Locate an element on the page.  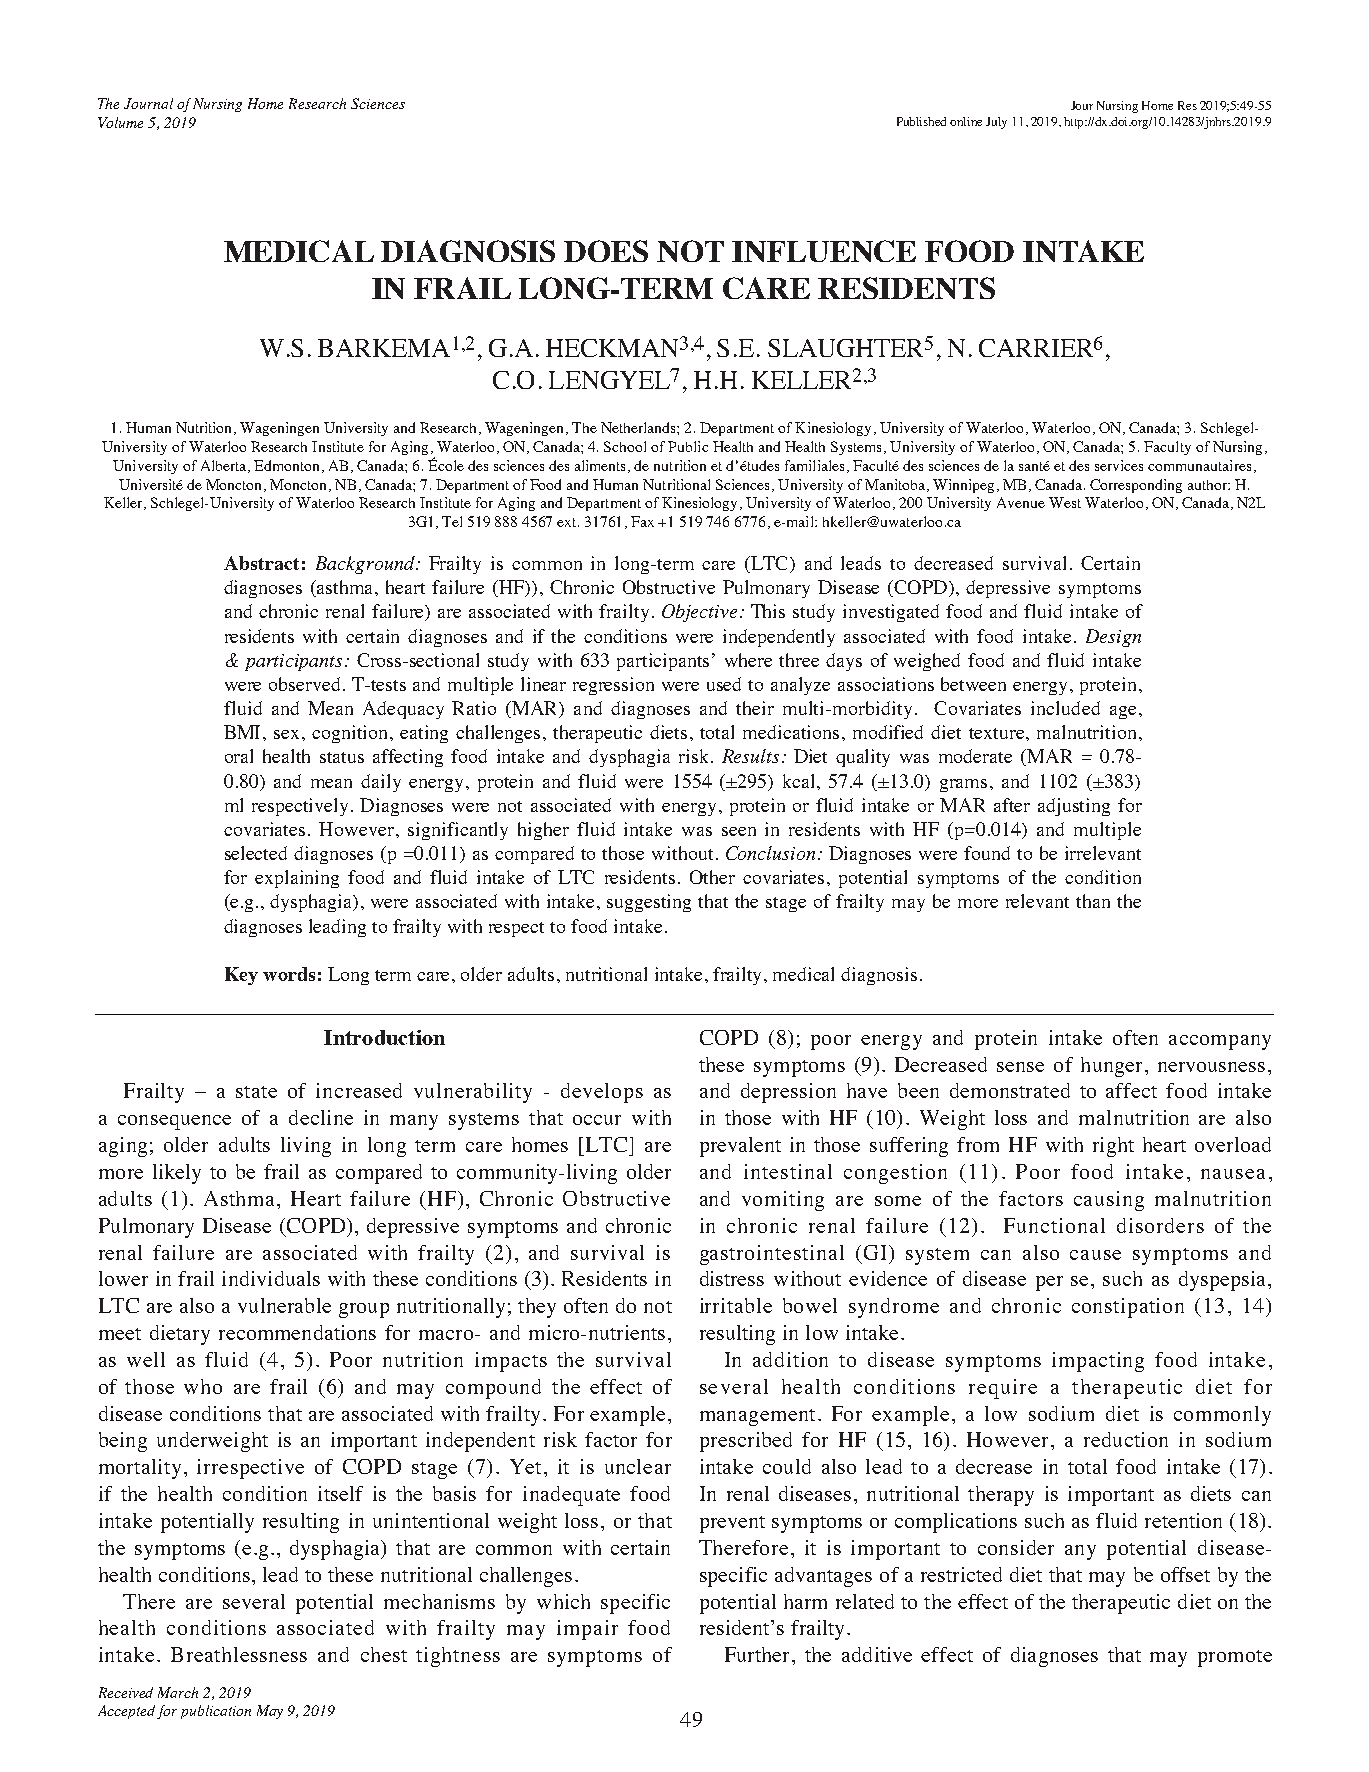
Further is located at coordinates (759, 1654).
